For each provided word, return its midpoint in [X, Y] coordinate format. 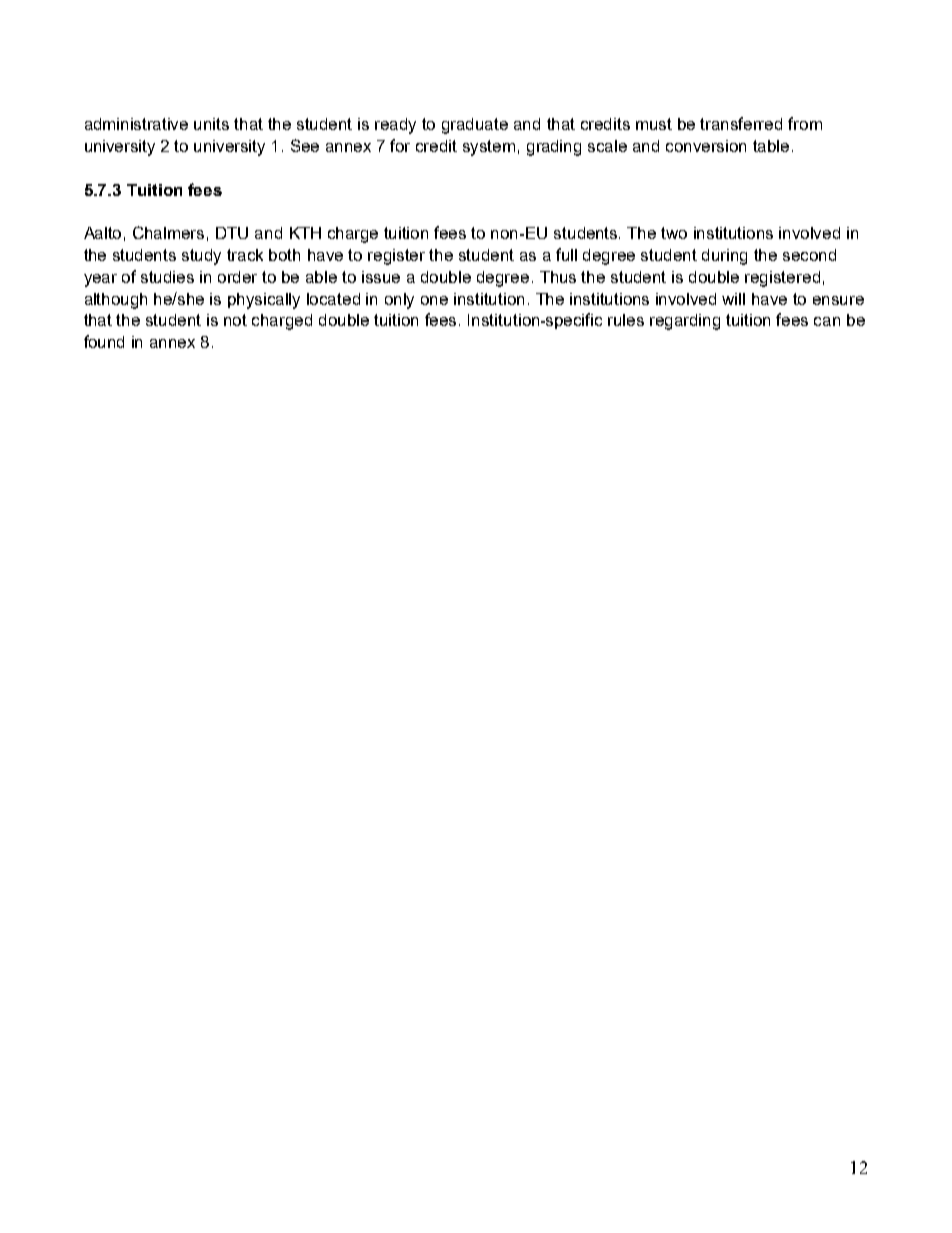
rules [626, 320]
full [566, 254]
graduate [475, 126]
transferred [741, 123]
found [104, 341]
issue [381, 277]
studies [167, 277]
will [733, 299]
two [674, 233]
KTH [305, 233]
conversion [706, 146]
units [211, 124]
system [489, 148]
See [305, 145]
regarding [685, 322]
